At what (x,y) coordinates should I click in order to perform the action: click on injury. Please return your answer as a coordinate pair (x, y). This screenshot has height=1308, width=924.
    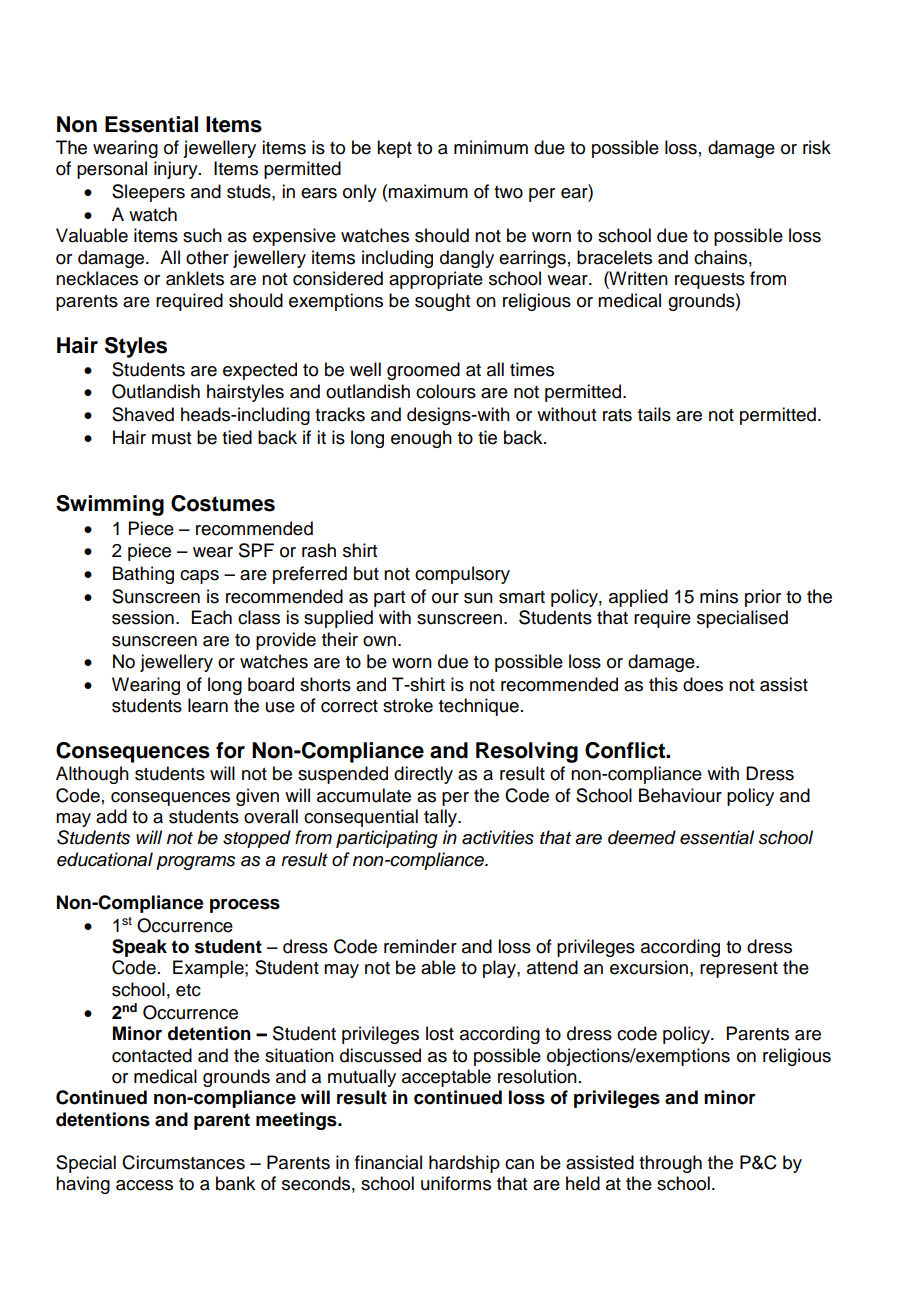
    Looking at the image, I should click on (177, 170).
